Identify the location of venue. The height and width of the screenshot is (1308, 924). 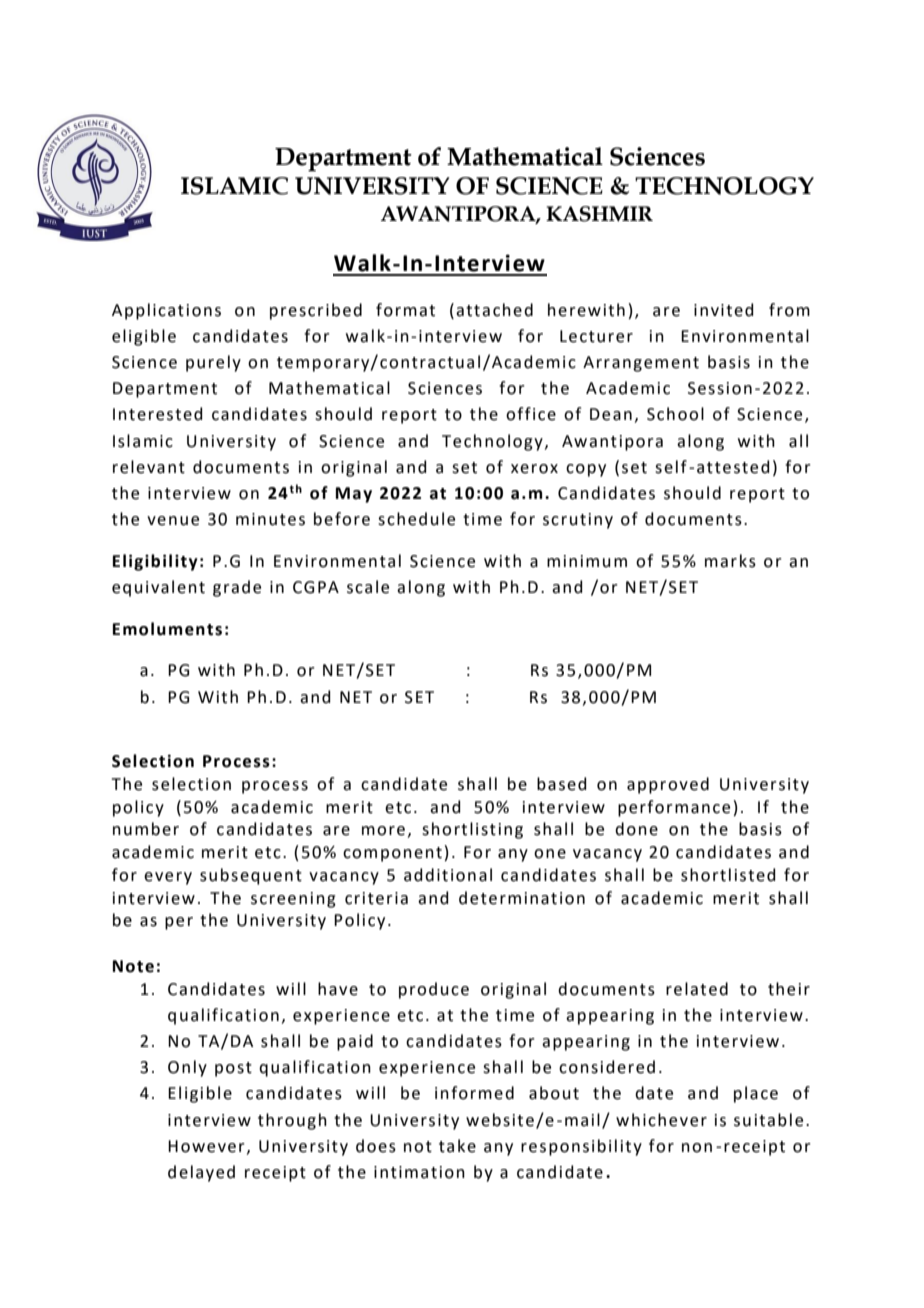
(173, 521).
